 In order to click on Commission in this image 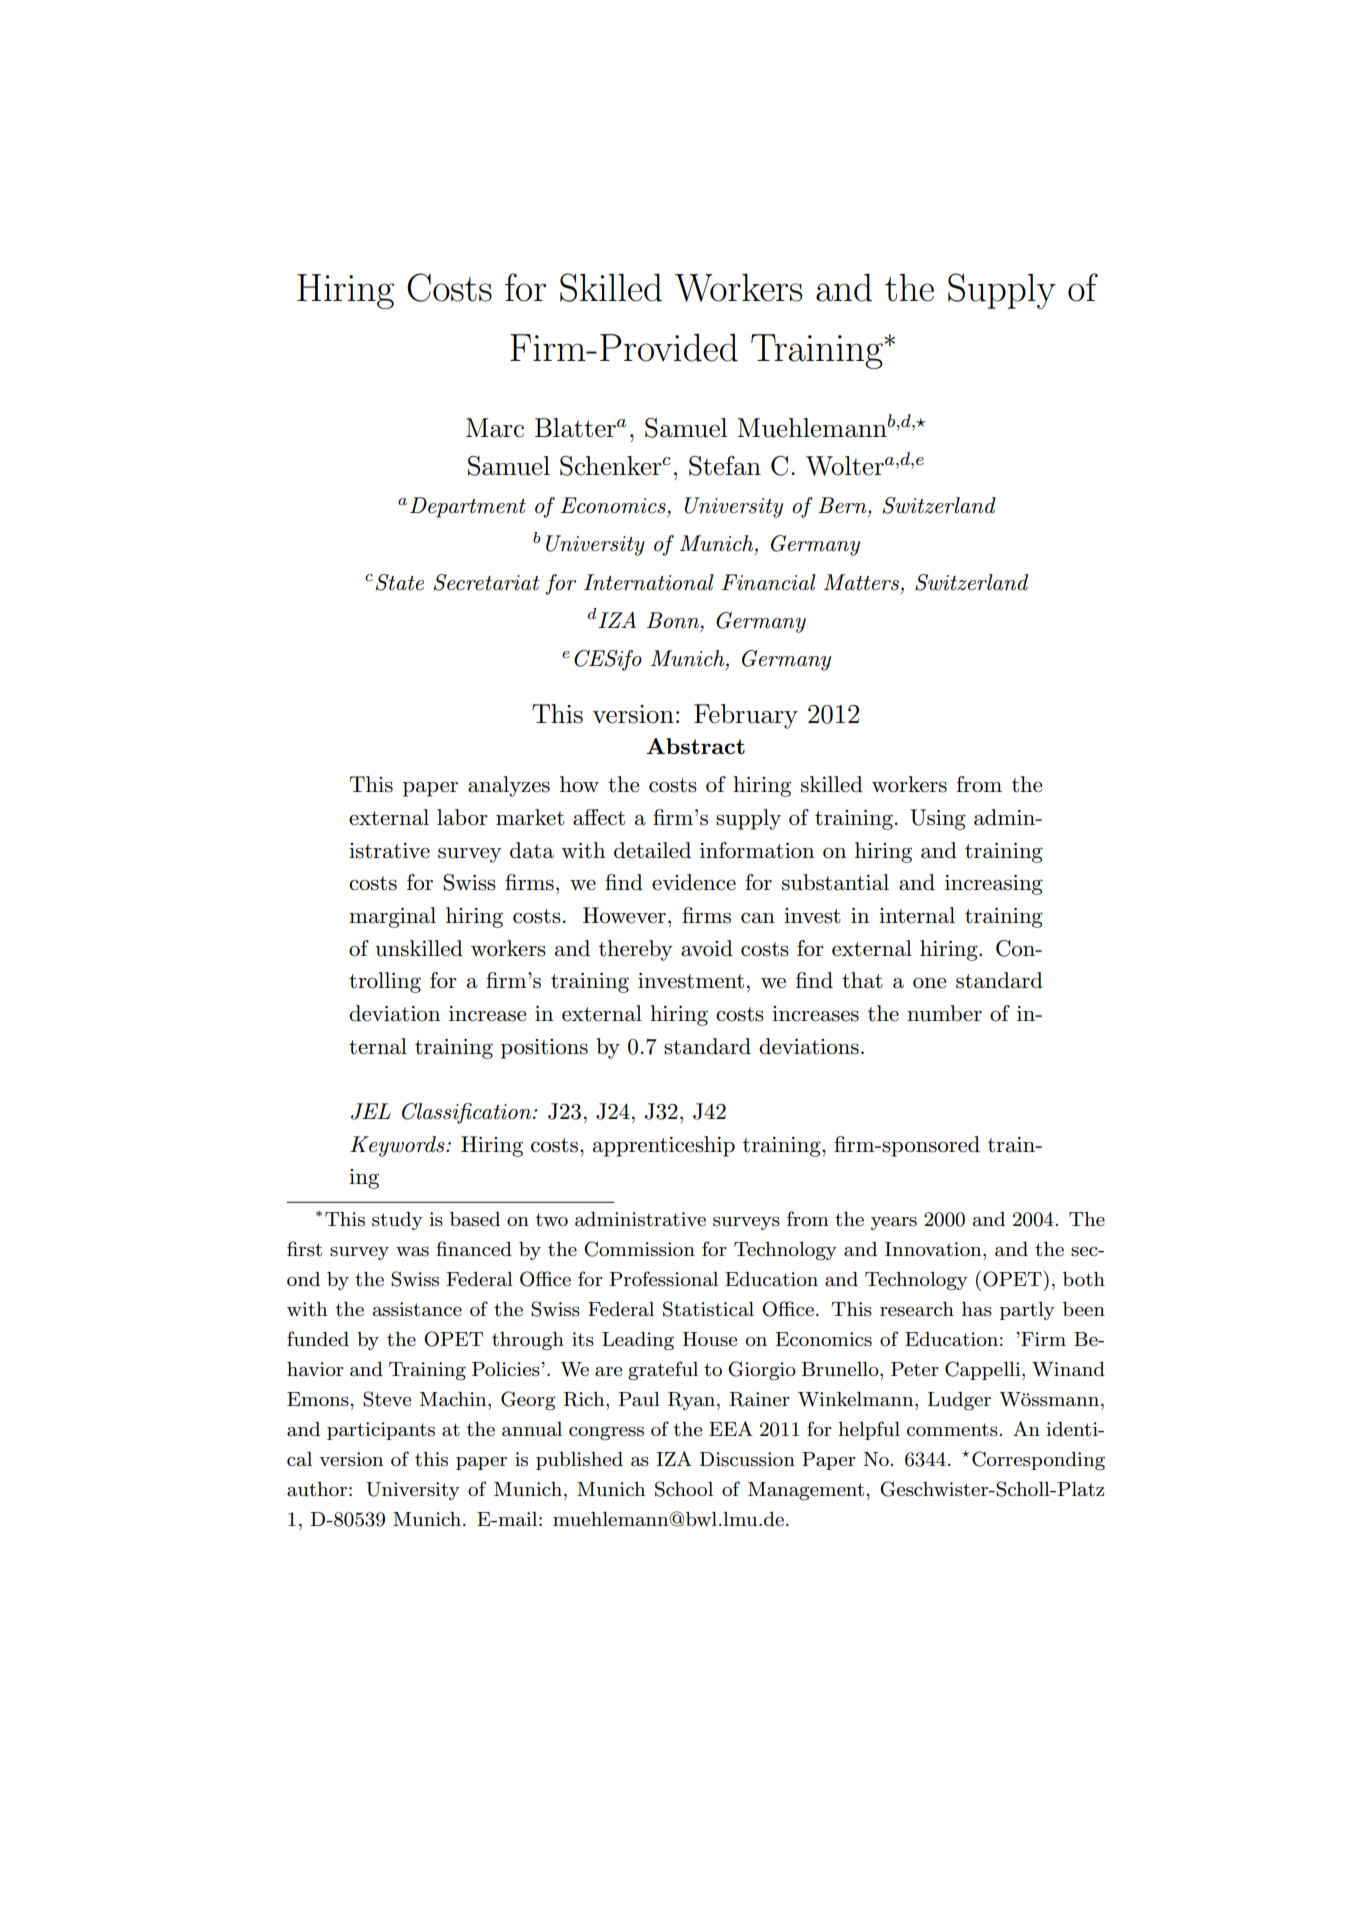, I will do `click(639, 1249)`.
